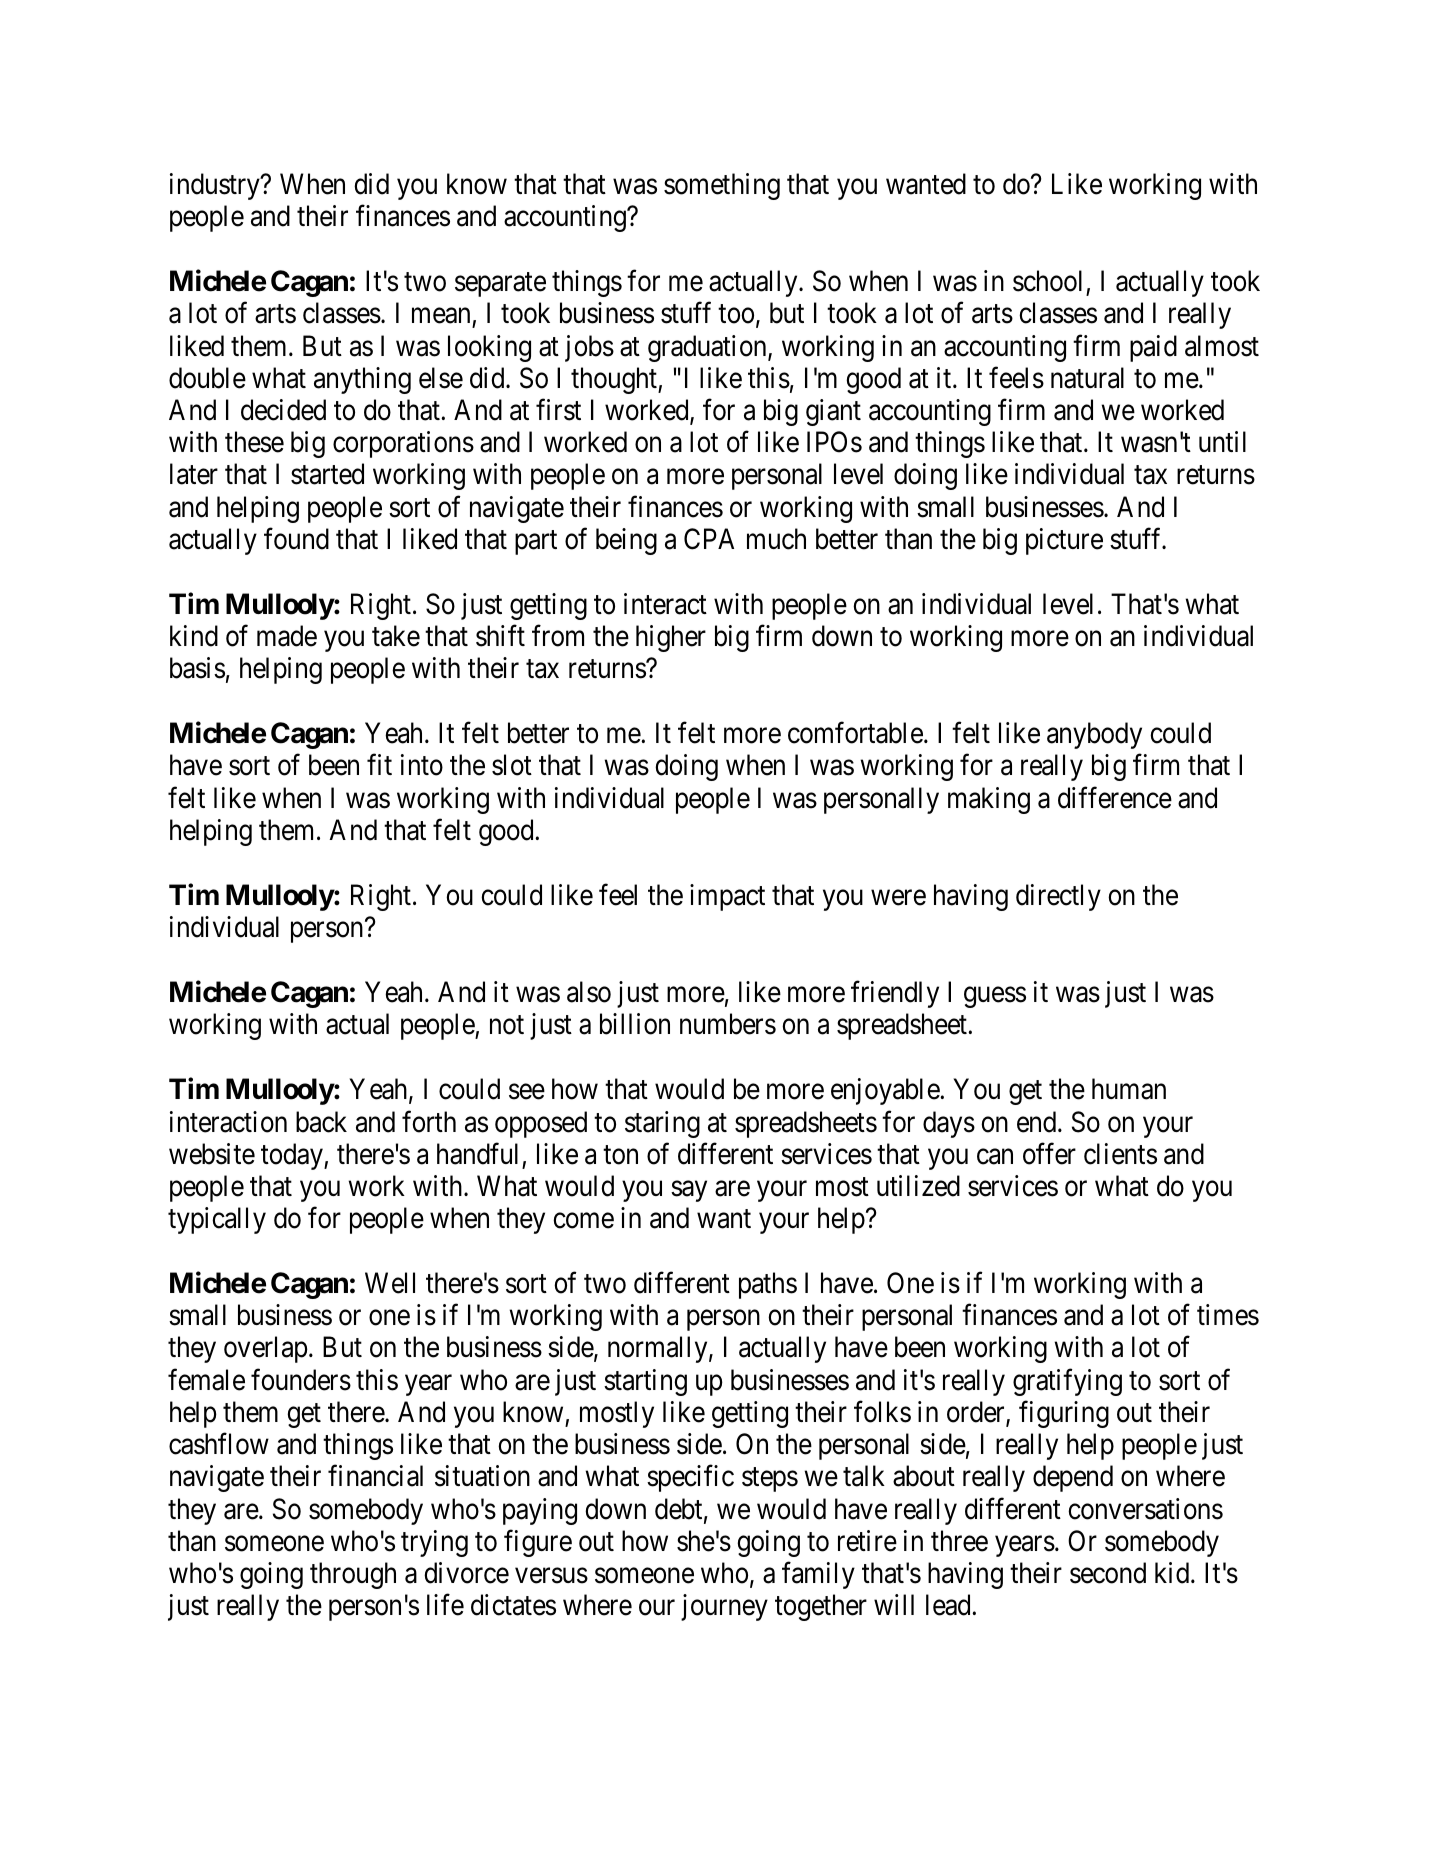 This image has width=1430, height=1850. What do you see at coordinates (217, 1220) in the image?
I see `typically` at bounding box center [217, 1220].
